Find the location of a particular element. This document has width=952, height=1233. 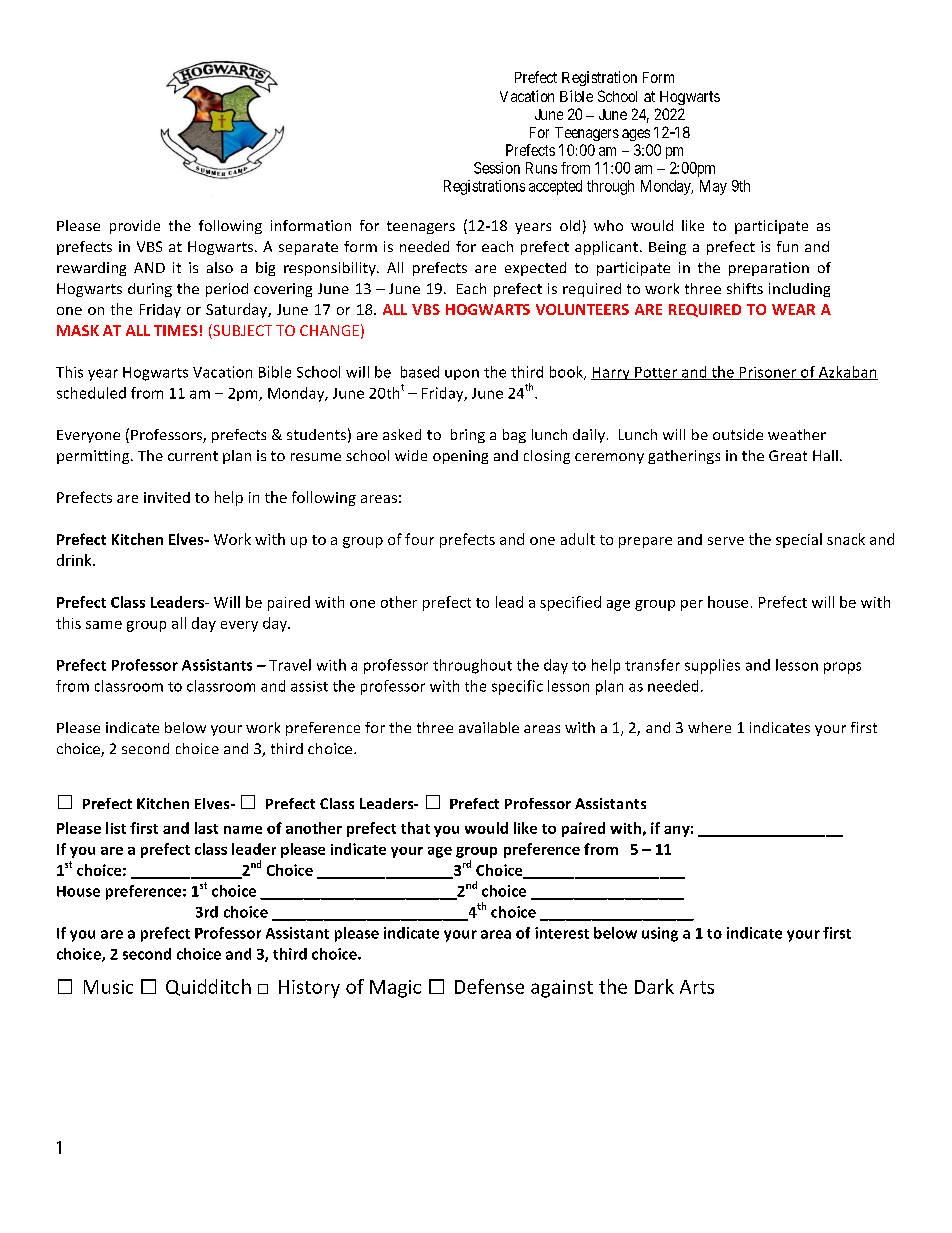

serve is located at coordinates (726, 541).
